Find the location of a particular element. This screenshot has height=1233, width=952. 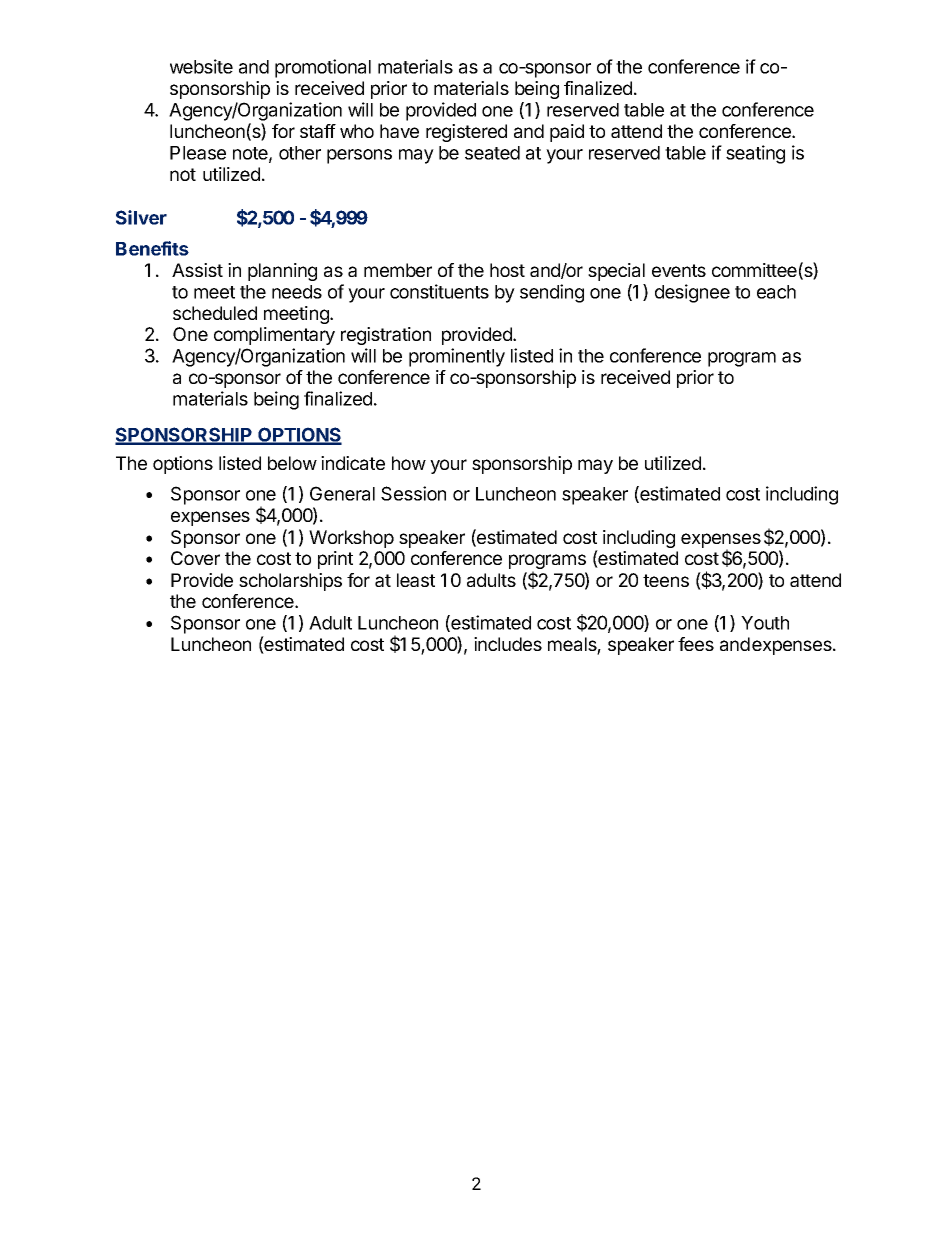

scholarships is located at coordinates (290, 582).
